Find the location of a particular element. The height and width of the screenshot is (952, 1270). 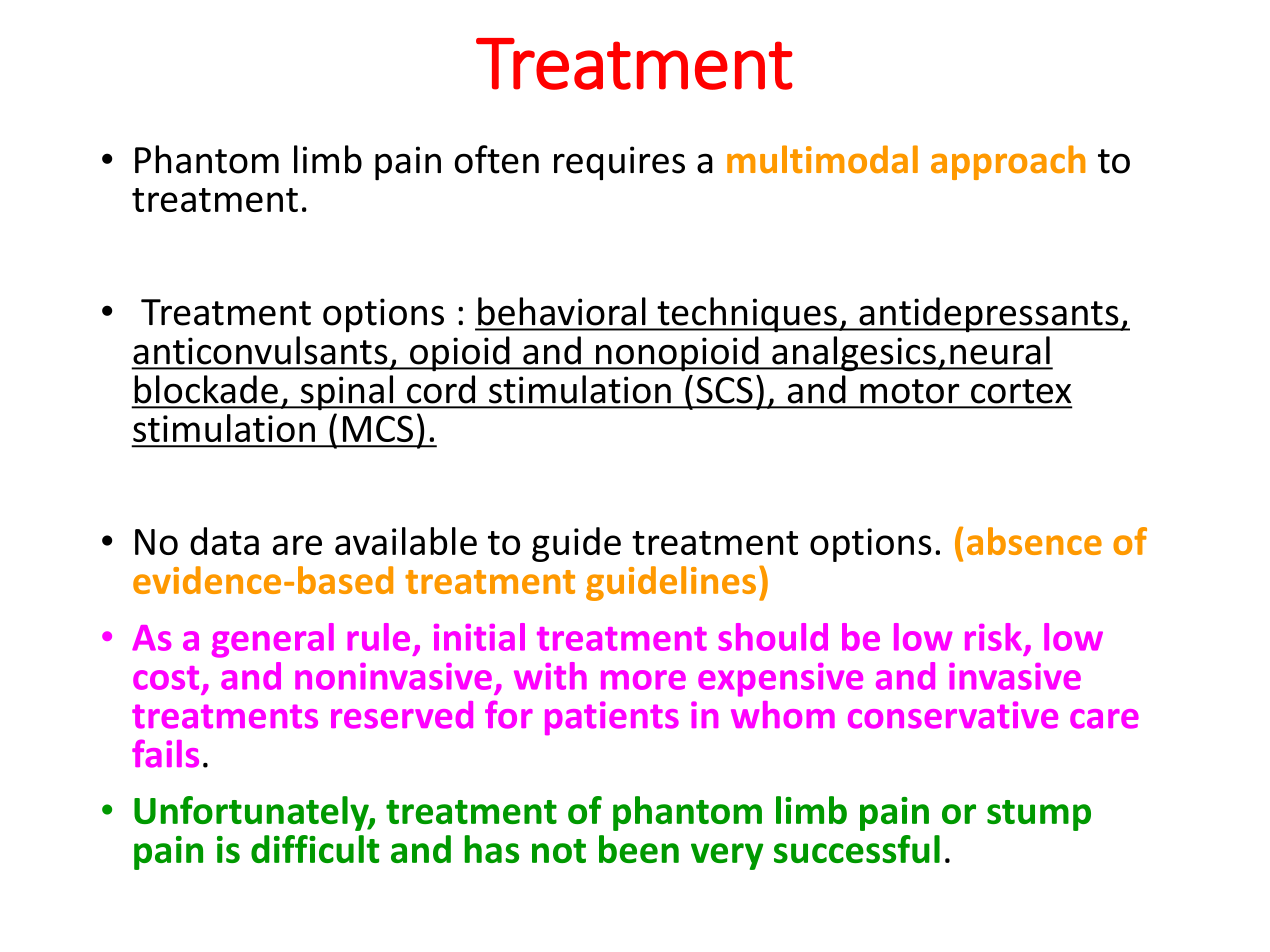

data is located at coordinates (224, 541).
